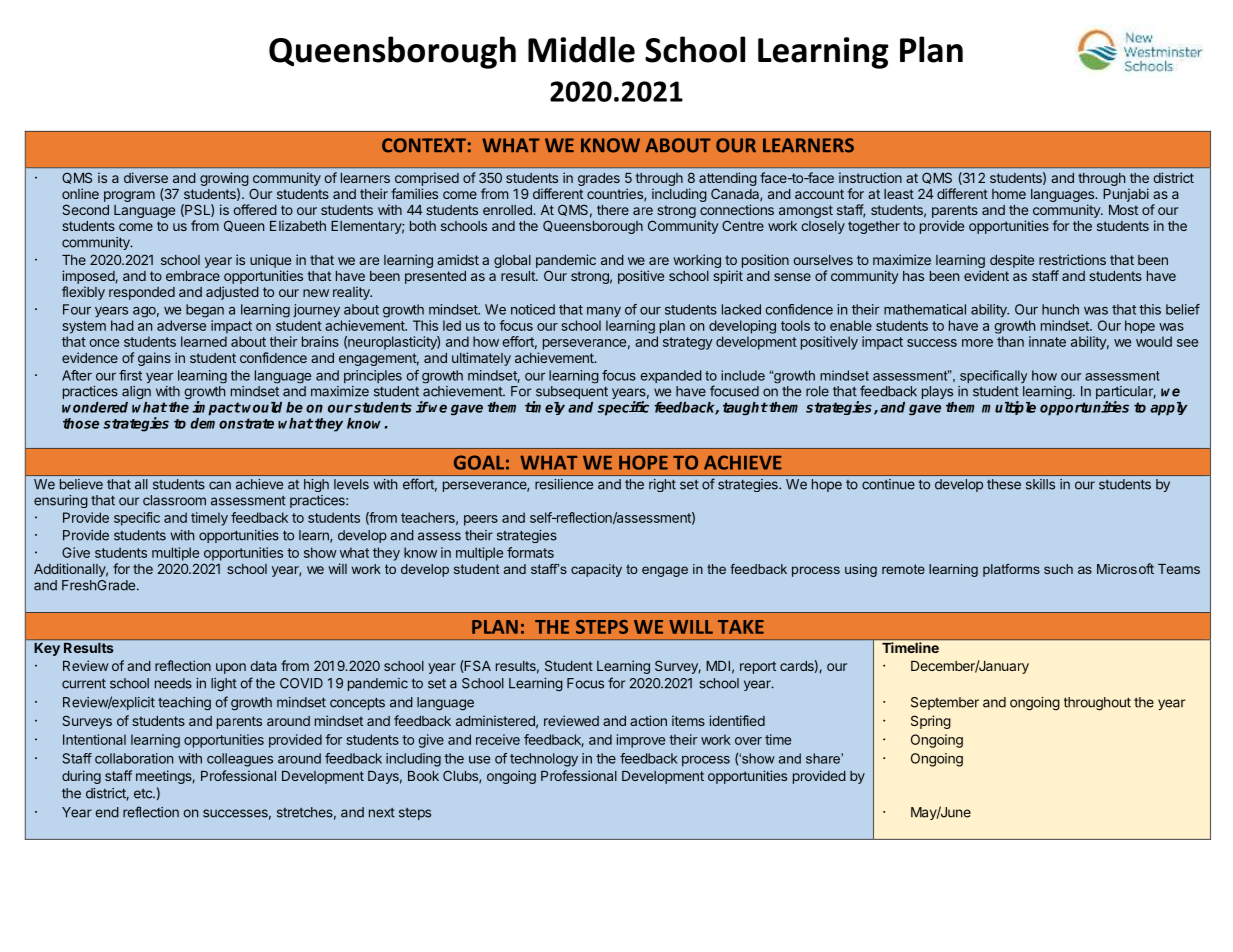  Describe the element at coordinates (240, 760) in the screenshot. I see `colleagues` at that location.
